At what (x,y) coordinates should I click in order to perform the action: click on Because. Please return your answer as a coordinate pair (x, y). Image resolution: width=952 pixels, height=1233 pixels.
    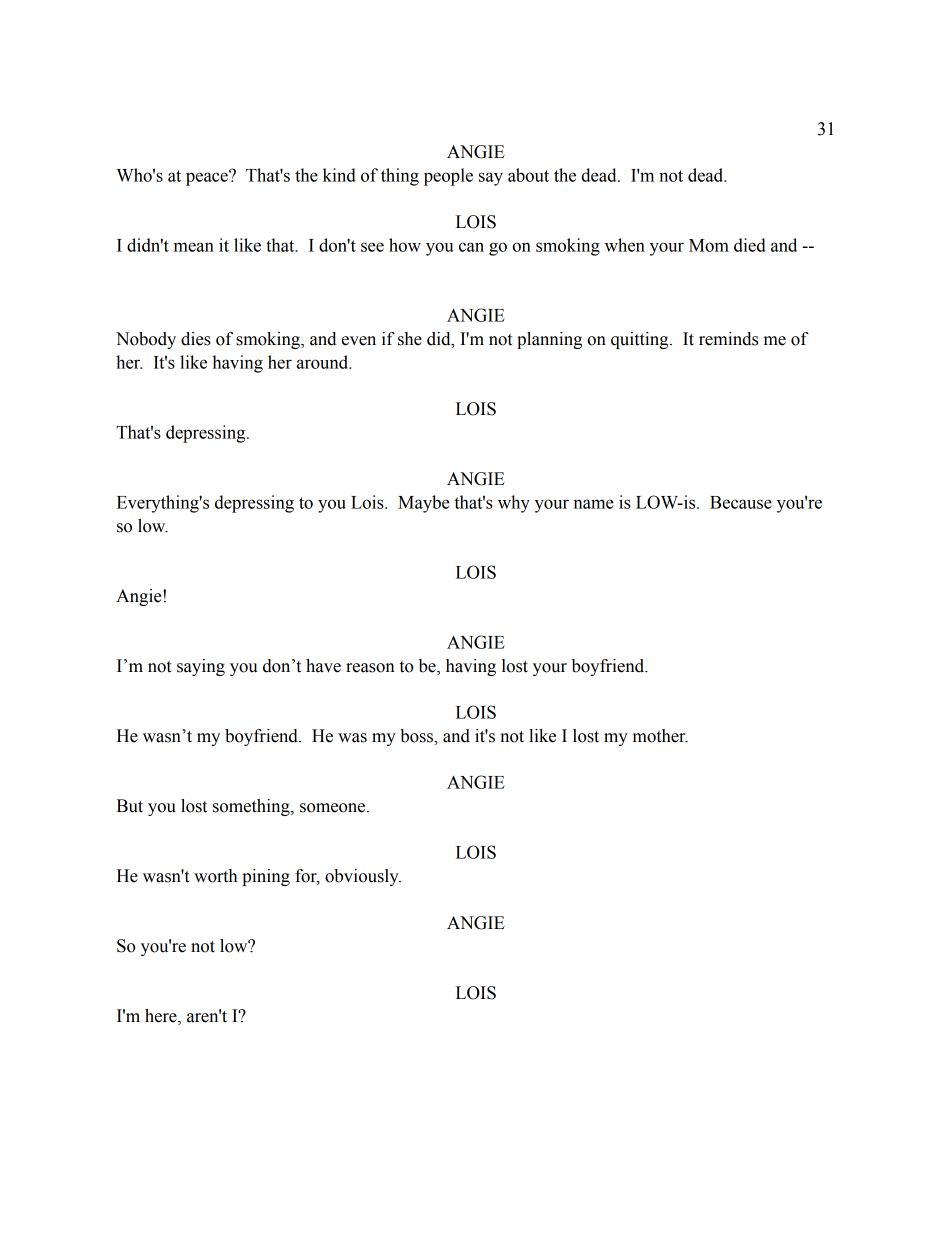
    Looking at the image, I should click on (741, 502).
